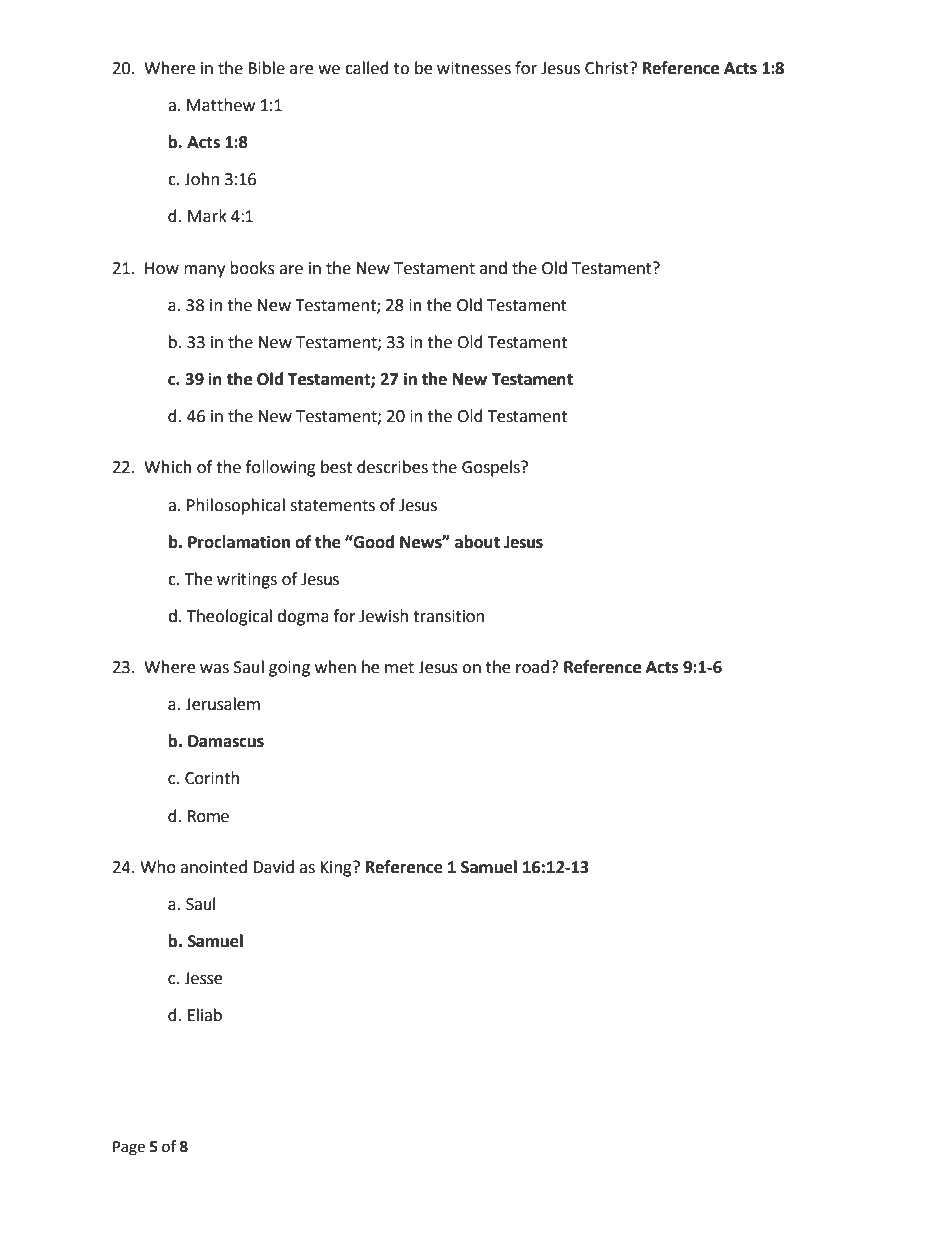 This screenshot has height=1233, width=952. What do you see at coordinates (608, 68) in the screenshot?
I see `Christ` at bounding box center [608, 68].
